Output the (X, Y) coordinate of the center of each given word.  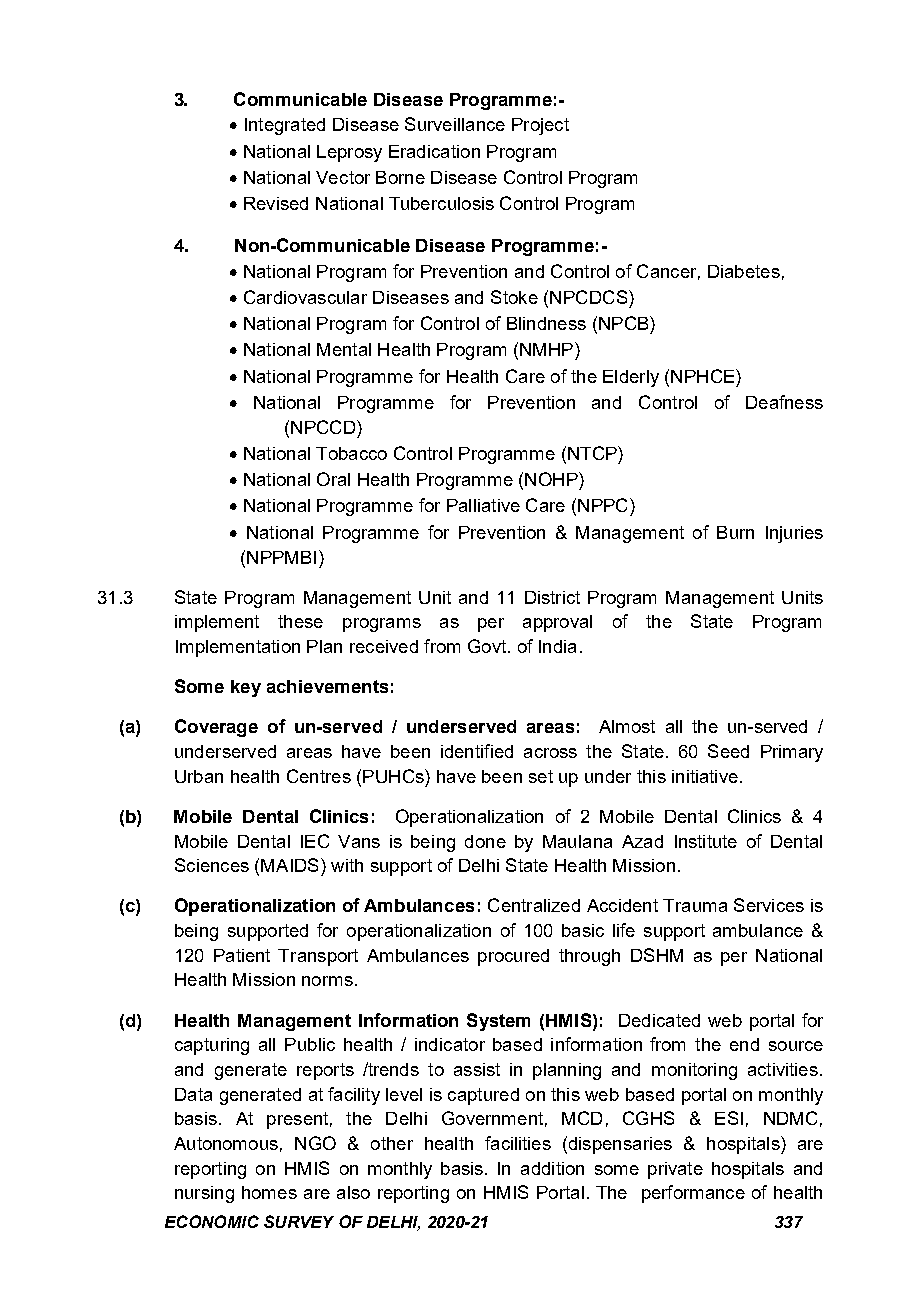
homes (269, 1192)
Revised (276, 203)
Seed (728, 751)
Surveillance (455, 124)
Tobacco (351, 453)
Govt (488, 646)
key (246, 688)
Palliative (483, 505)
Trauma (695, 905)
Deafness (784, 402)
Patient (242, 955)
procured (513, 957)
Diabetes (744, 271)
